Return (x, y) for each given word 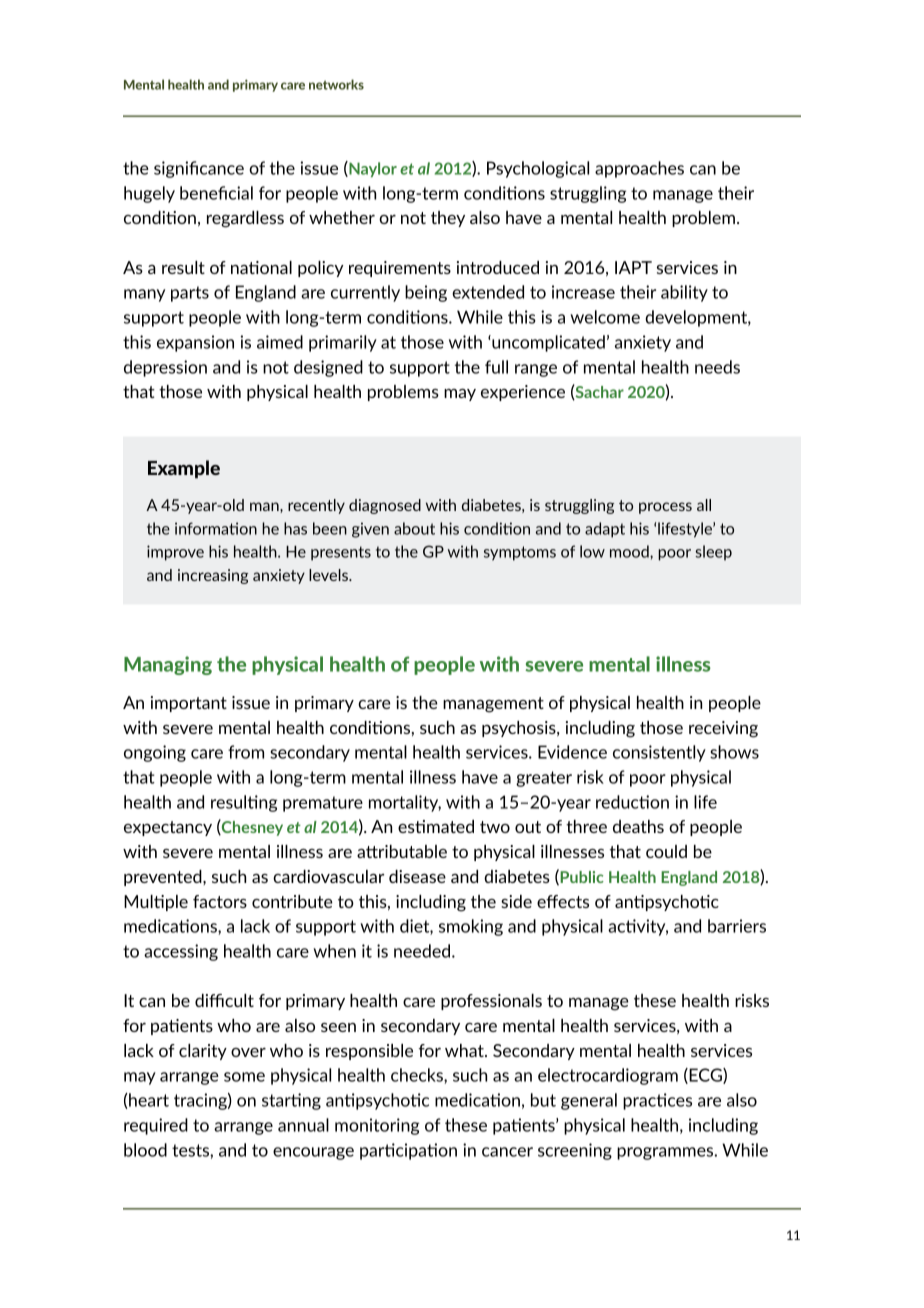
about (414, 528)
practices (657, 1101)
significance (199, 169)
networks (336, 84)
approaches (639, 169)
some (244, 1077)
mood (630, 551)
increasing (213, 576)
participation (408, 1151)
